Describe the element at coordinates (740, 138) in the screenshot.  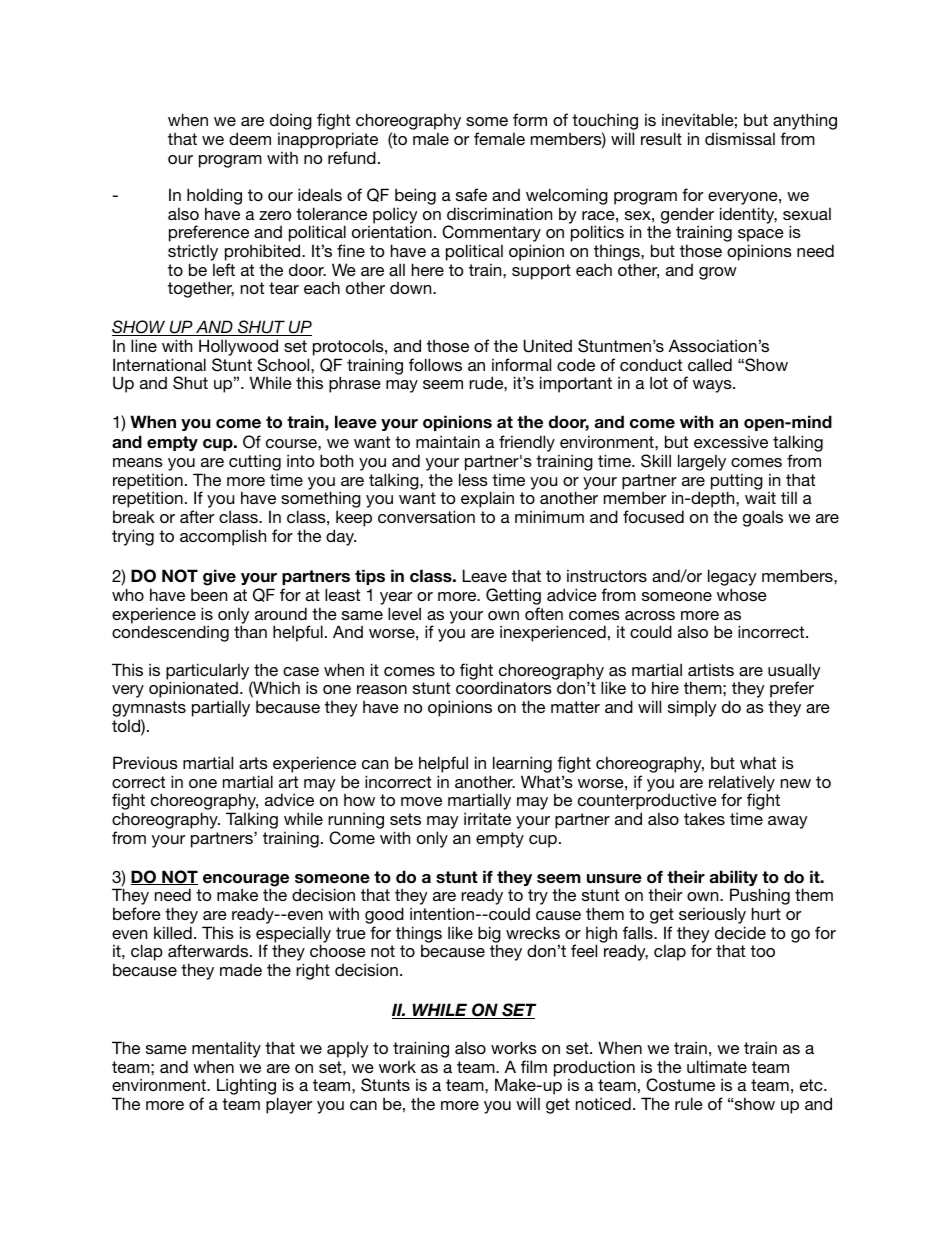
I see `dismissal` at that location.
